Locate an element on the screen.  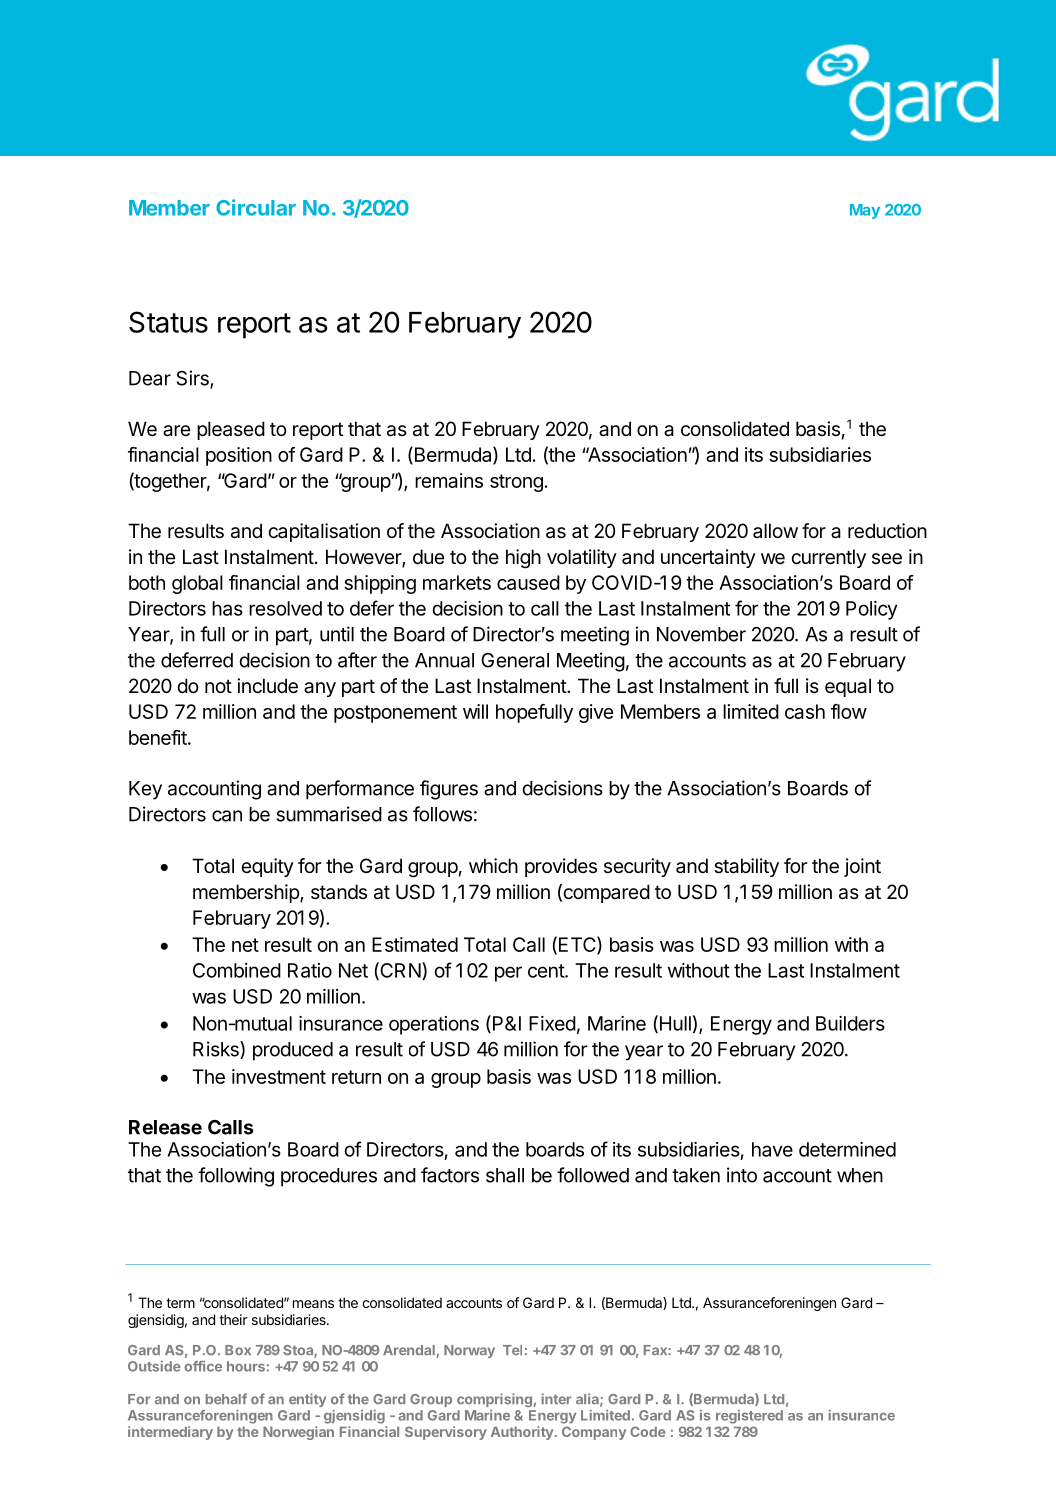
strong is located at coordinates (516, 483).
